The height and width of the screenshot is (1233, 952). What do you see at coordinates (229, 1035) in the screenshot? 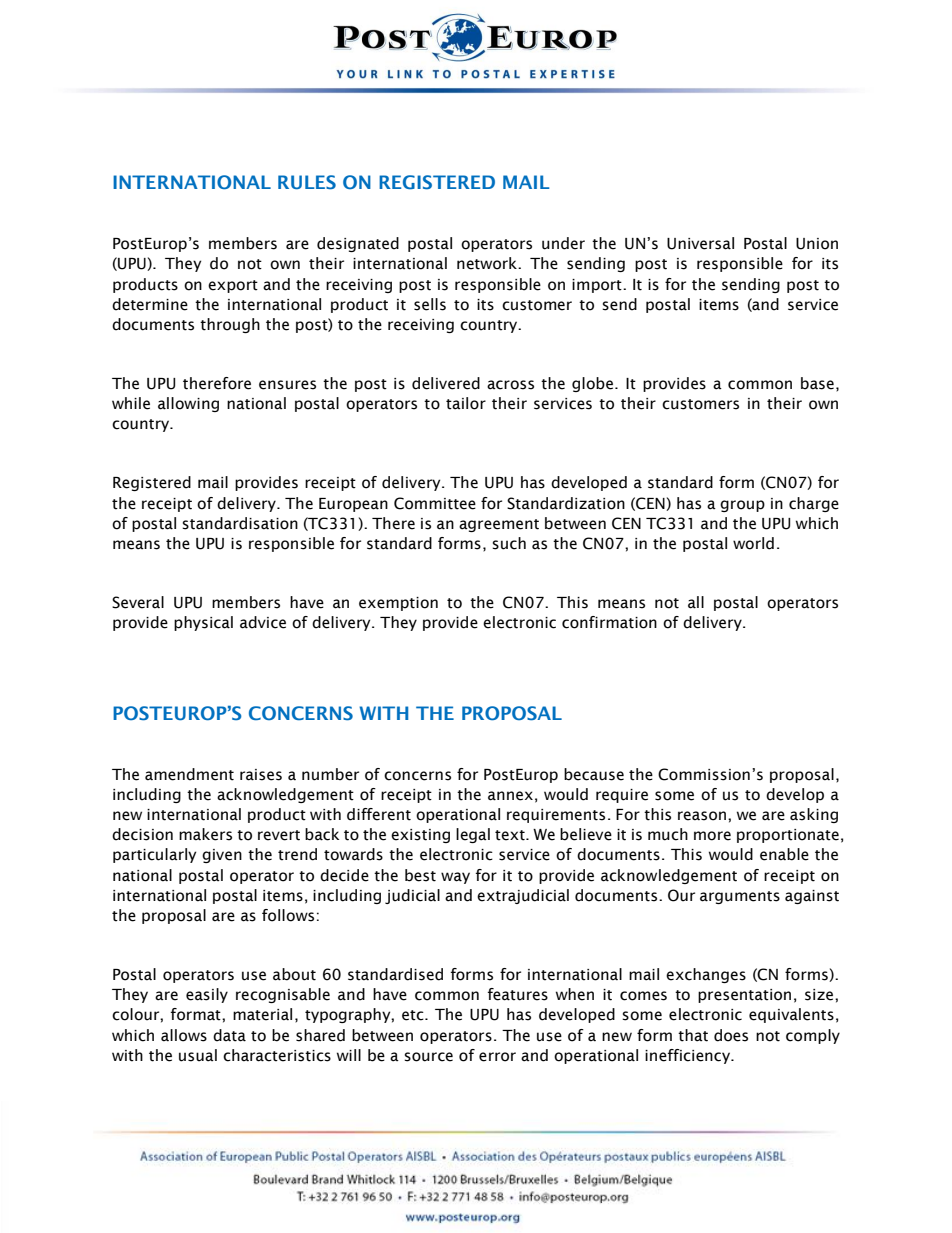
I see `data` at bounding box center [229, 1035].
